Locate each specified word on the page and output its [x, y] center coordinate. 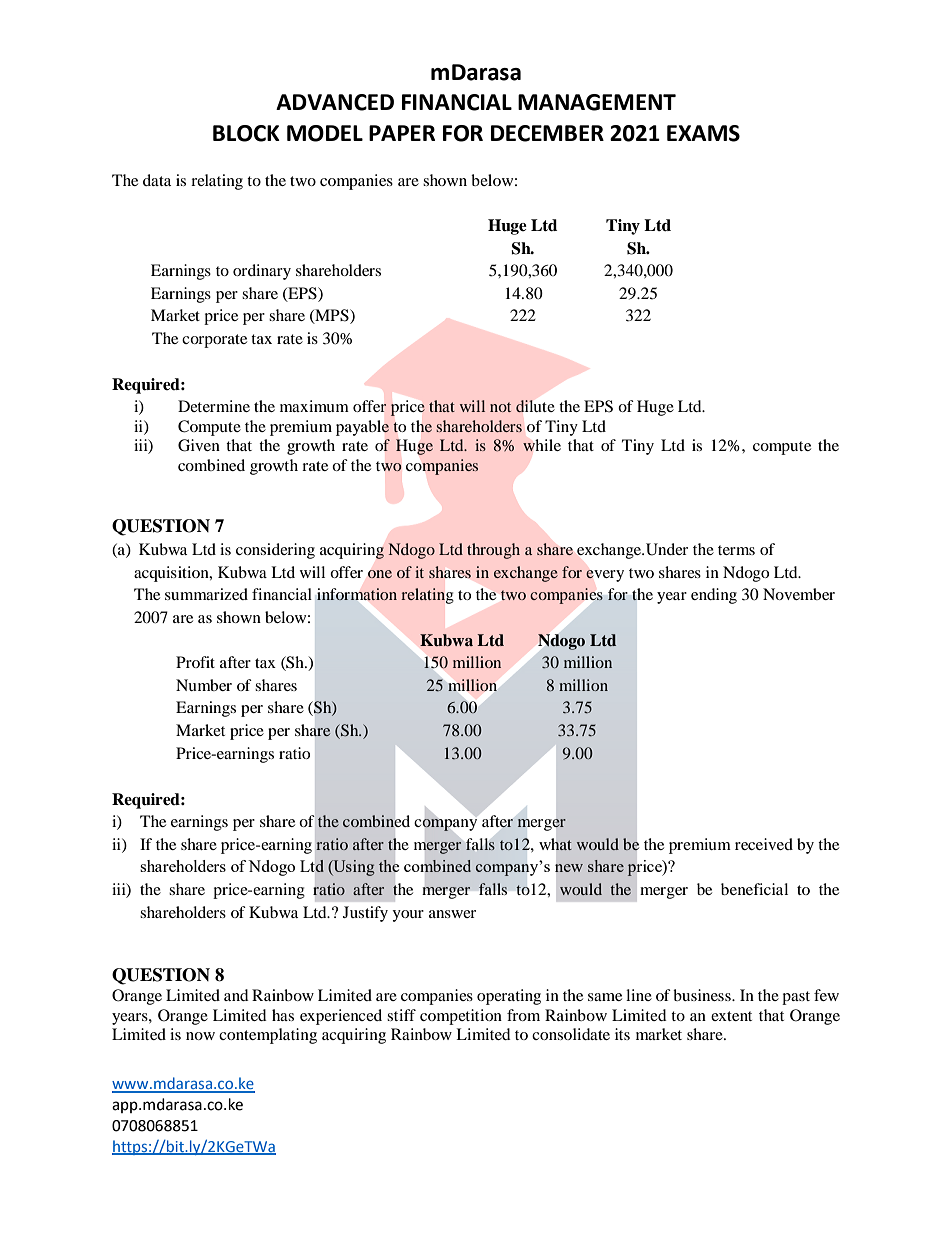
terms [736, 550]
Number [204, 685]
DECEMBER [547, 133]
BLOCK [246, 133]
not [500, 407]
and [236, 995]
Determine [214, 406]
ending [714, 596]
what [555, 844]
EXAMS [703, 133]
